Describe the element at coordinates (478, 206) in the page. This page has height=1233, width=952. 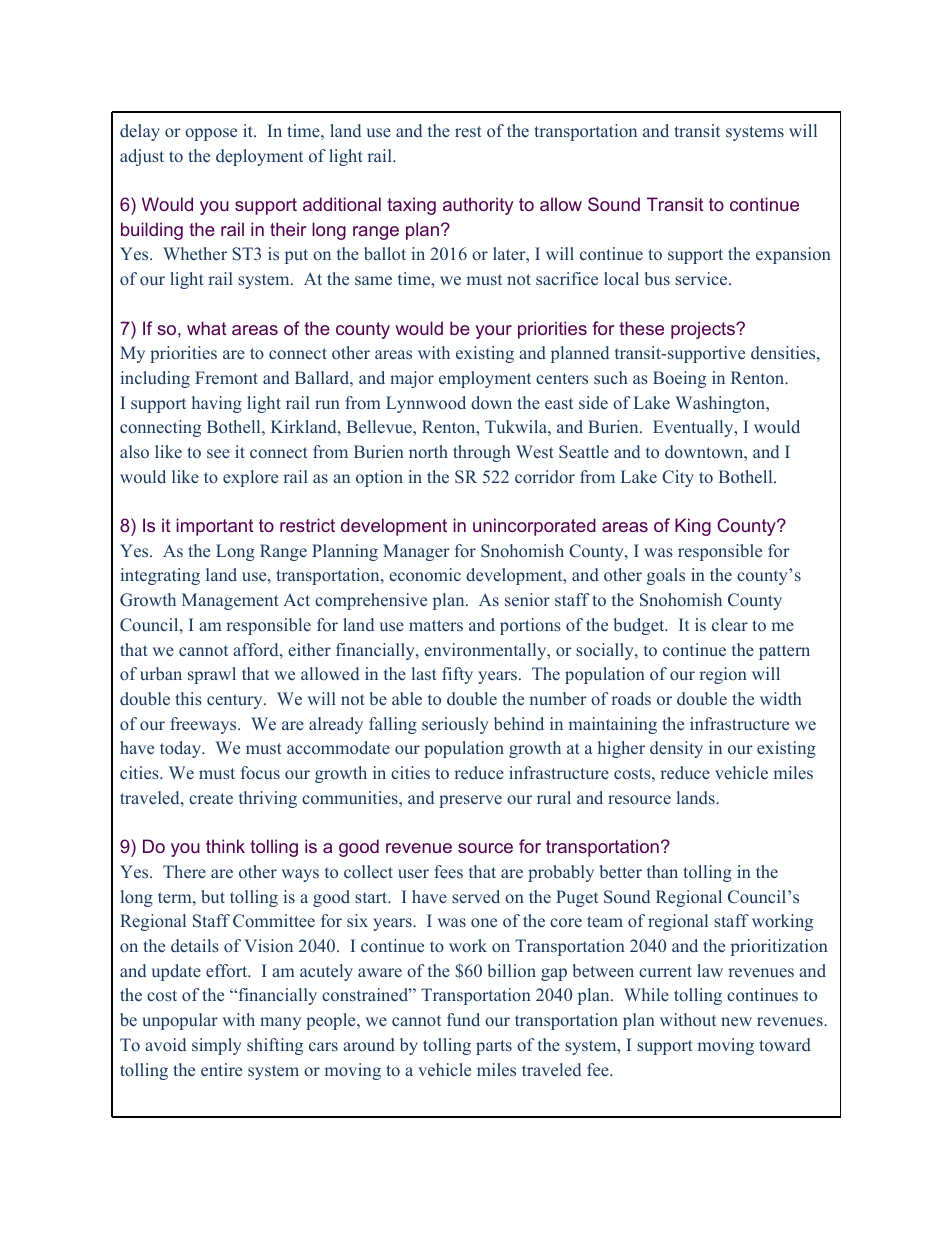
I see `authority` at that location.
